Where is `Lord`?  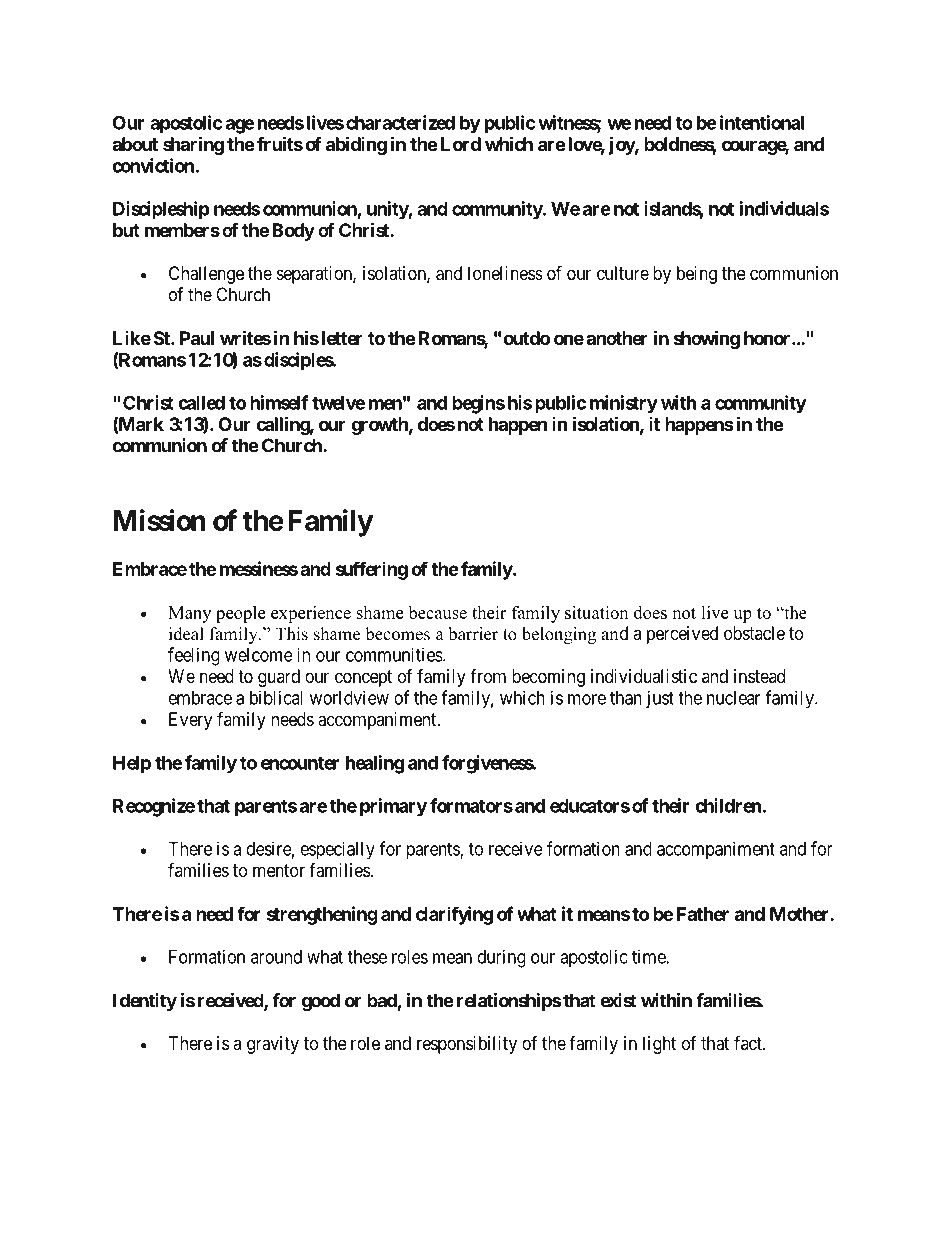
Lord is located at coordinates (461, 144).
